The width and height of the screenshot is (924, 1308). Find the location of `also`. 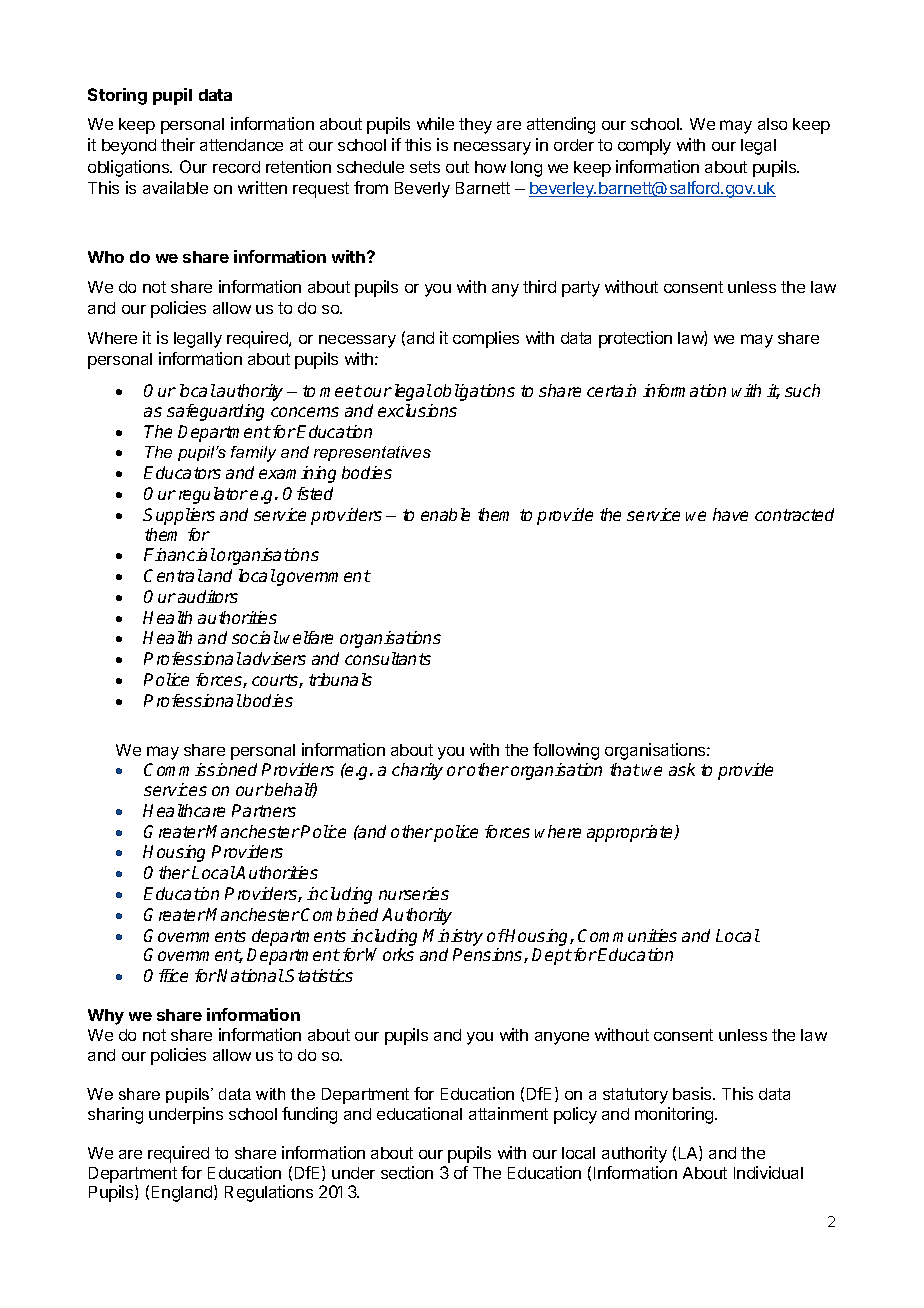

also is located at coordinates (772, 124).
